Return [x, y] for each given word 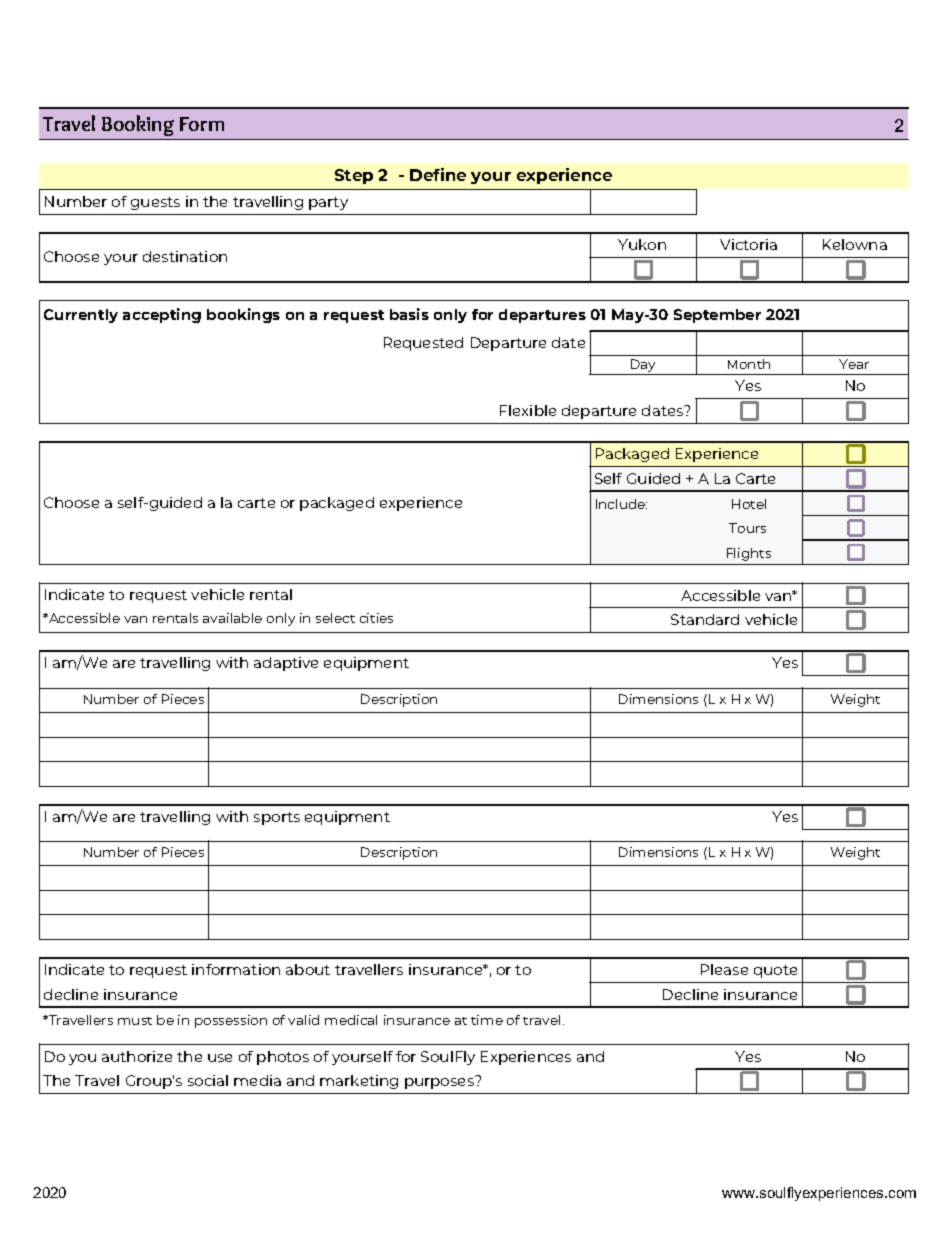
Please [724, 969]
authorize [137, 1056]
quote [775, 971]
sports [277, 818]
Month [749, 364]
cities [376, 618]
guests [155, 203]
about [308, 969]
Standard [705, 619]
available [232, 618]
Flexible [528, 410]
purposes [440, 1082]
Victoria [748, 244]
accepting [162, 315]
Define [438, 174]
